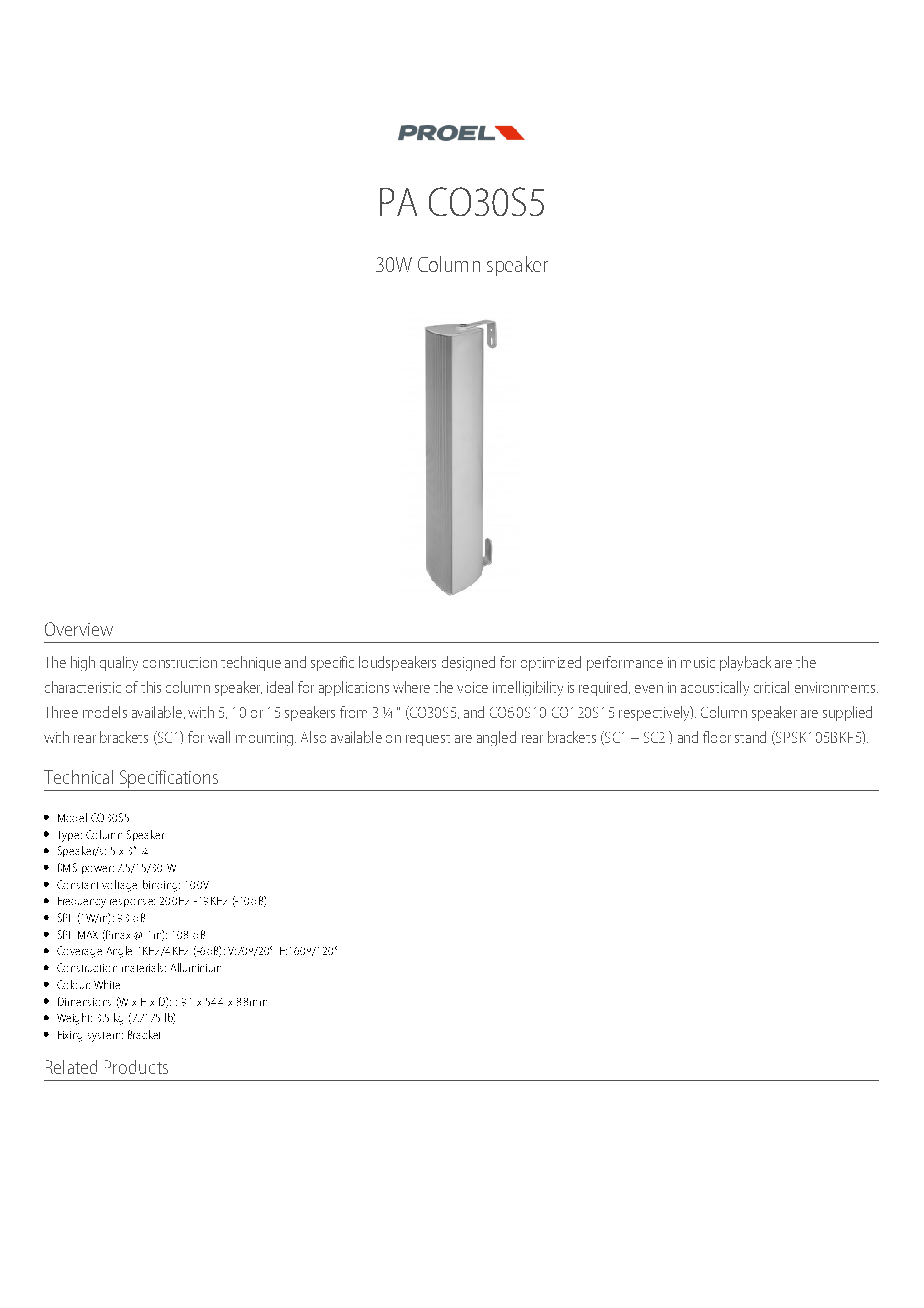  What do you see at coordinates (136, 1067) in the document?
I see `Products` at bounding box center [136, 1067].
